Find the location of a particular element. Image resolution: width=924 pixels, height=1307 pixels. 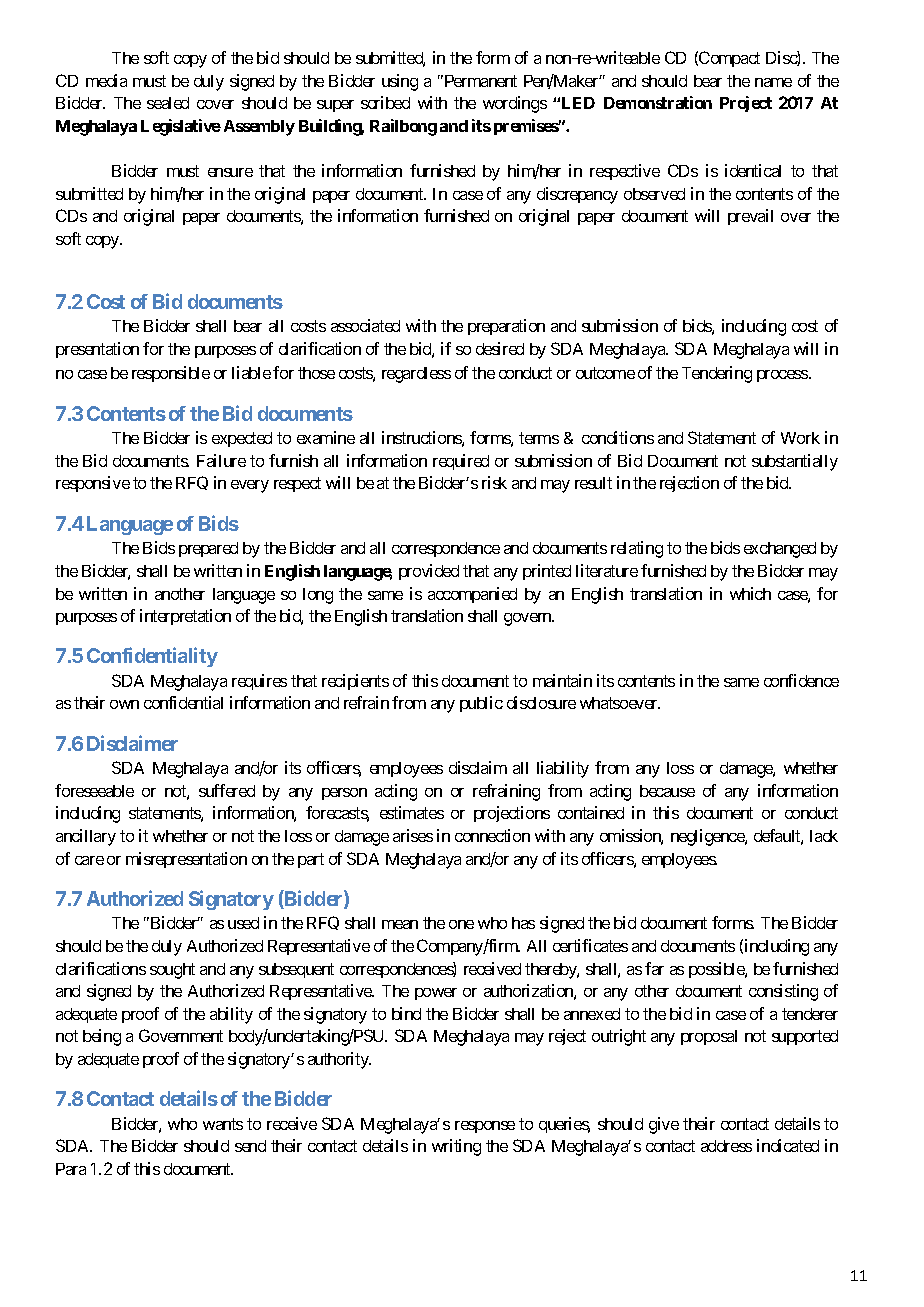

sealed is located at coordinates (168, 103).
